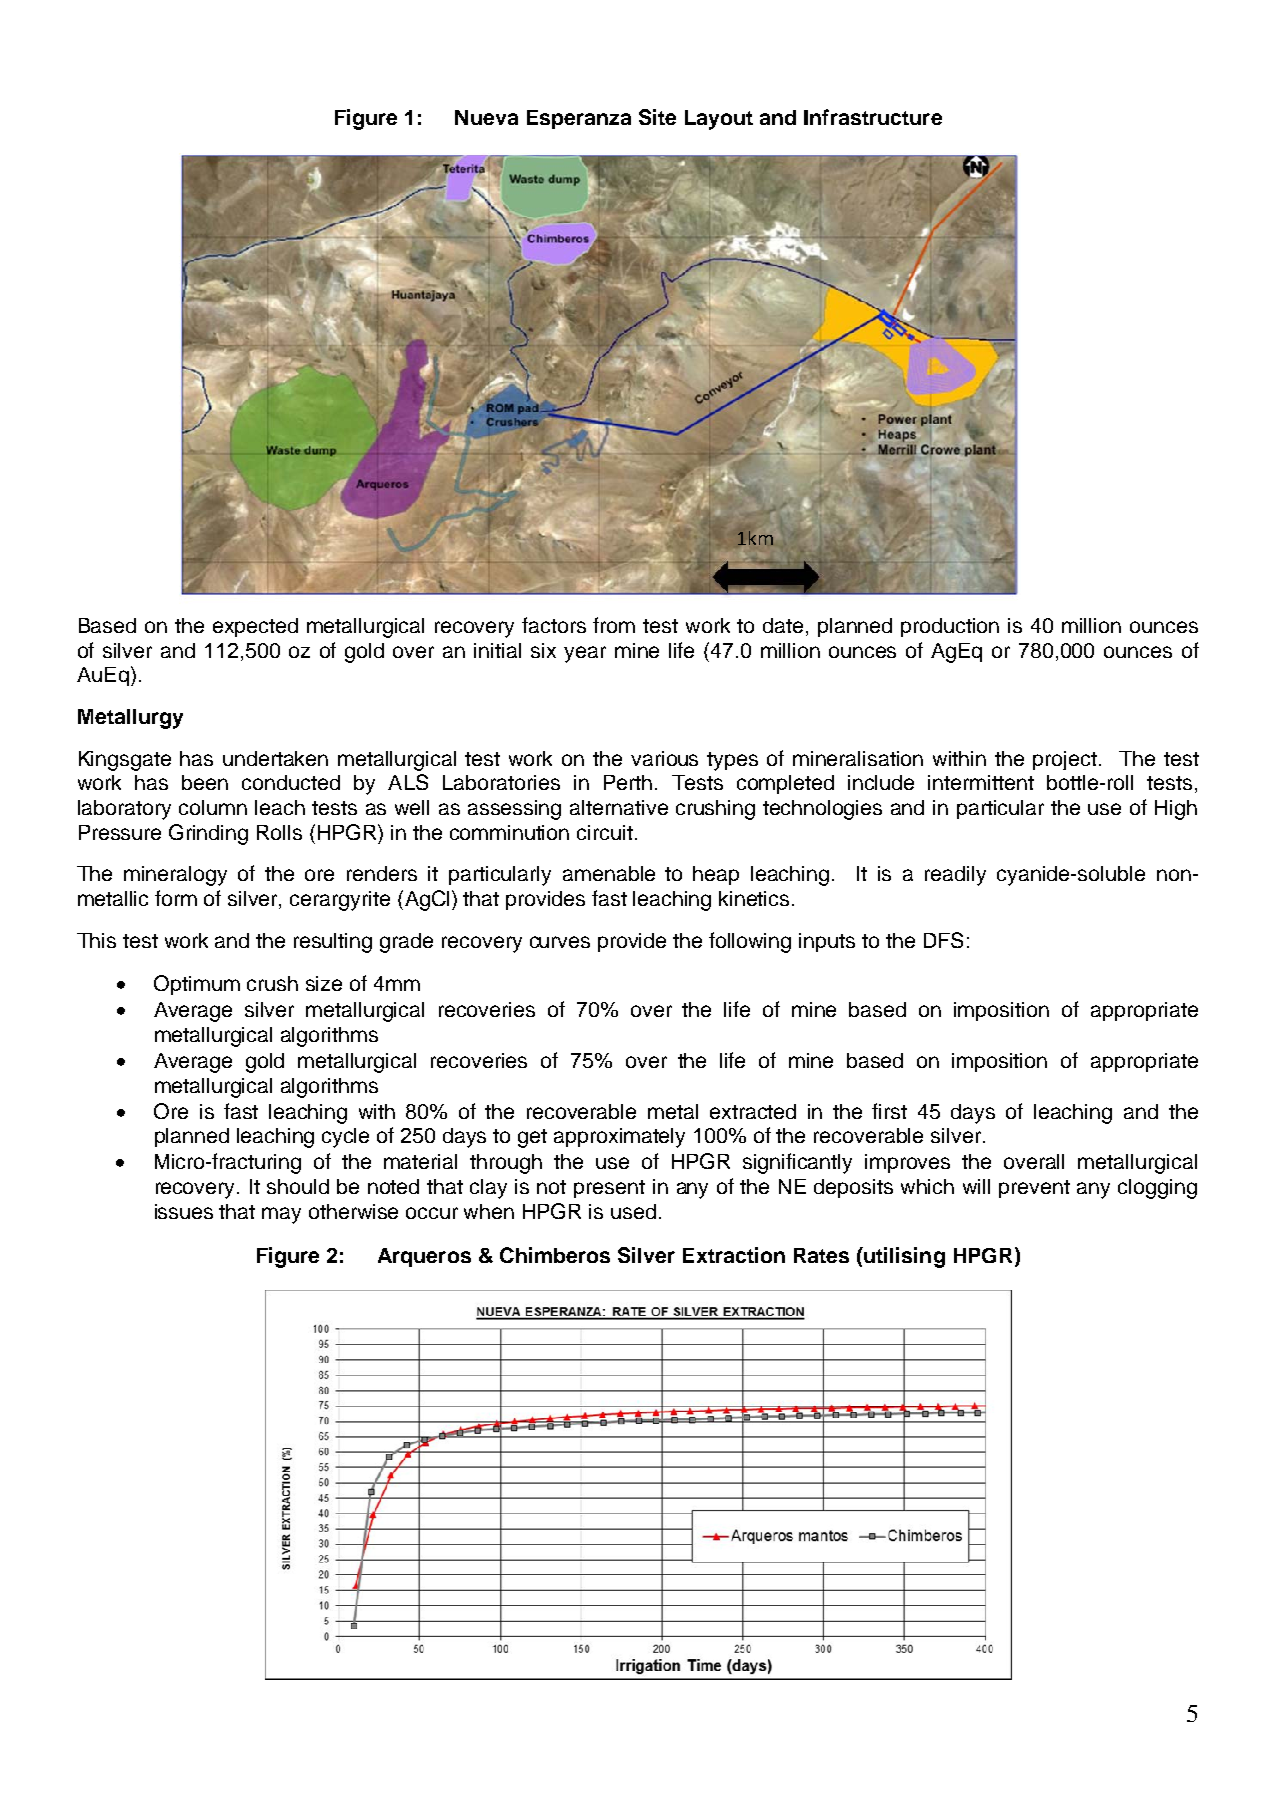  I want to click on amenable, so click(609, 873).
